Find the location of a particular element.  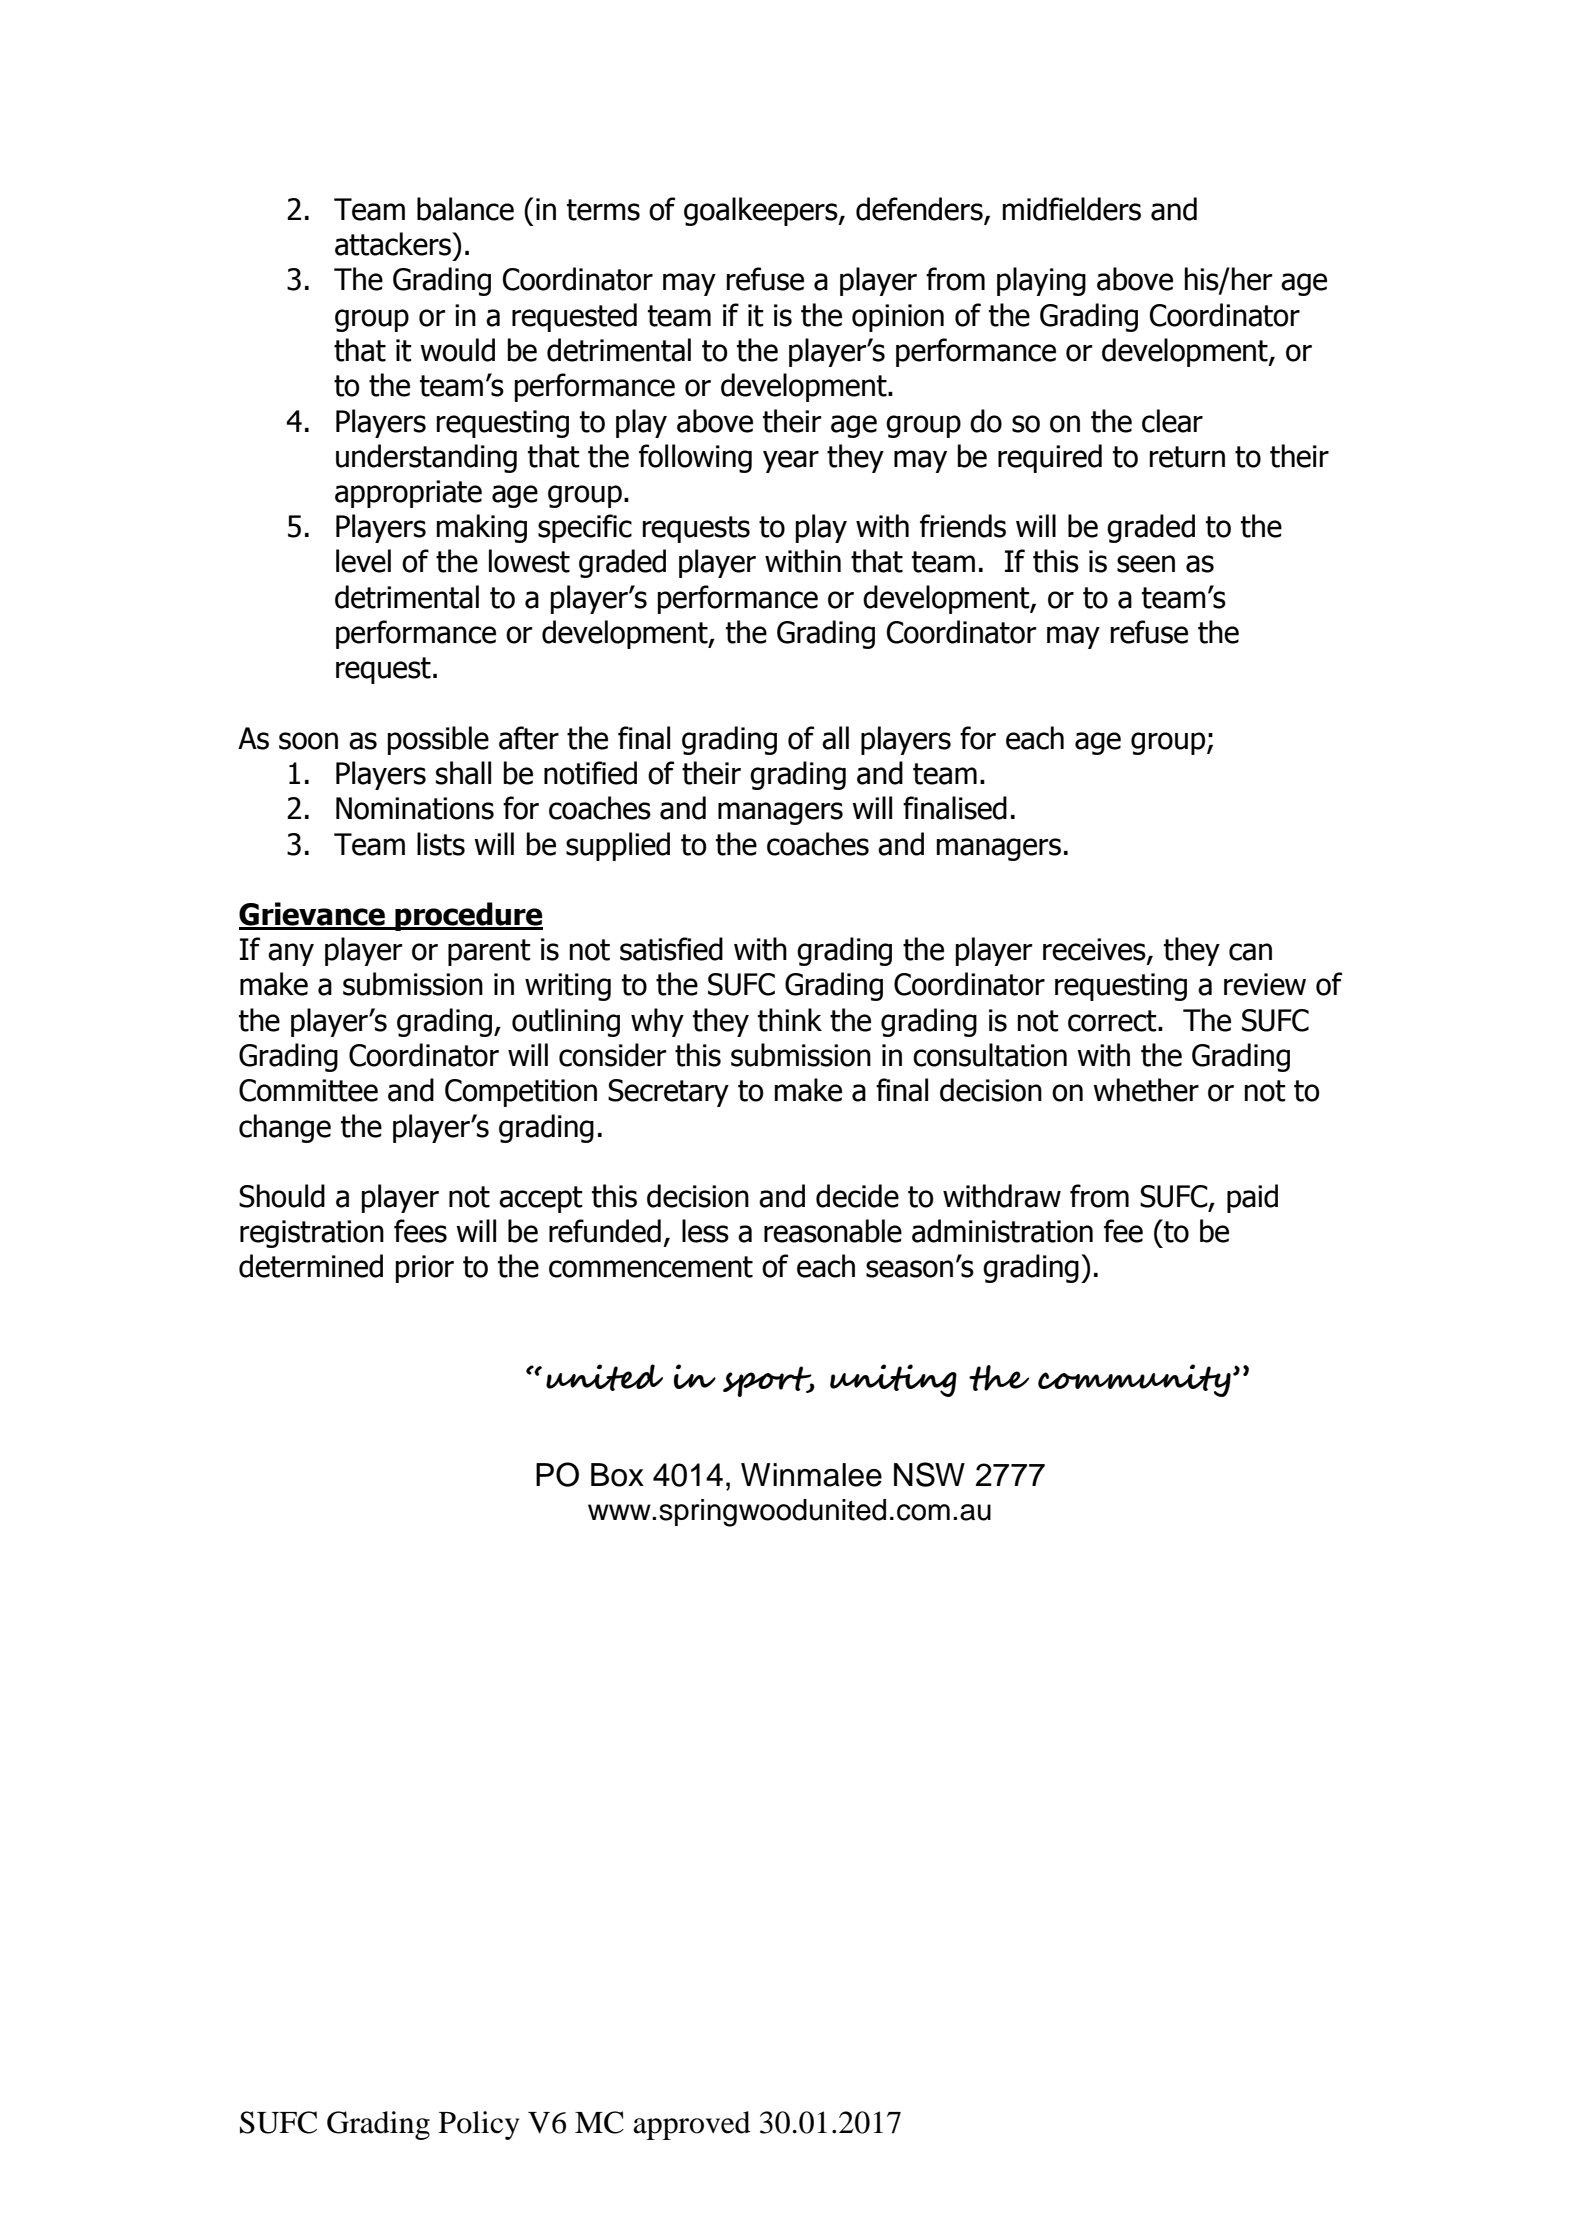

lists is located at coordinates (441, 844).
